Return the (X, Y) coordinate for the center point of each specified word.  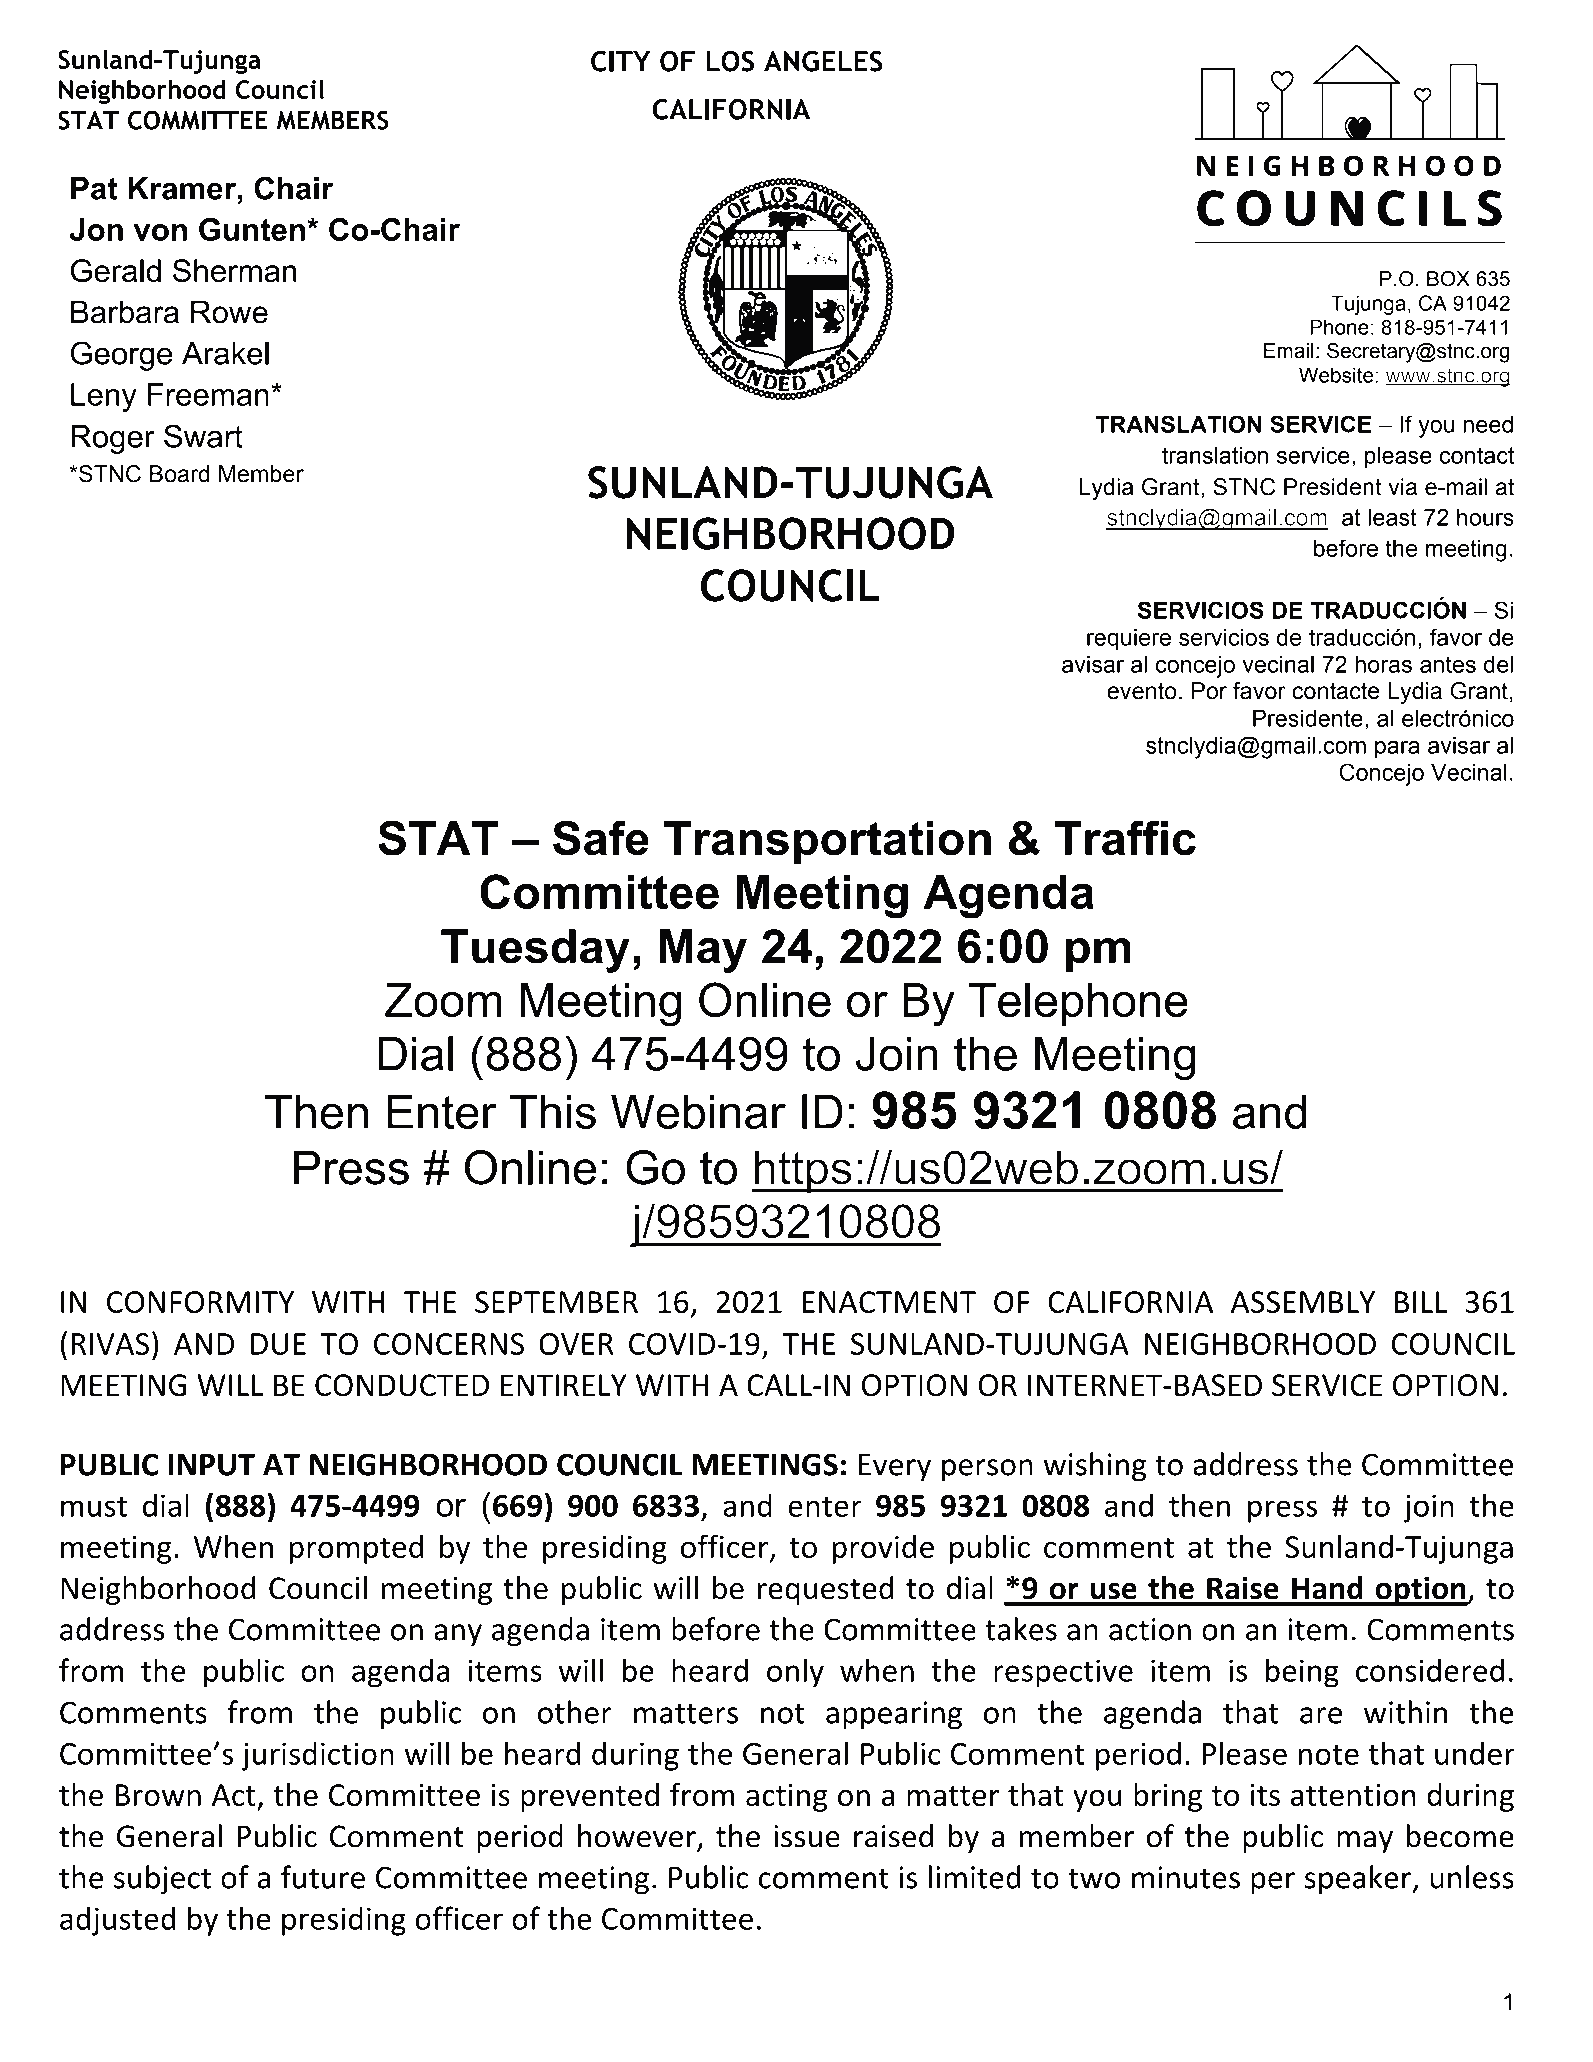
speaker (1359, 1880)
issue (807, 1836)
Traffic (1125, 838)
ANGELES (823, 61)
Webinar (698, 1112)
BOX (1448, 279)
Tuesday (535, 951)
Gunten (252, 229)
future (323, 1877)
